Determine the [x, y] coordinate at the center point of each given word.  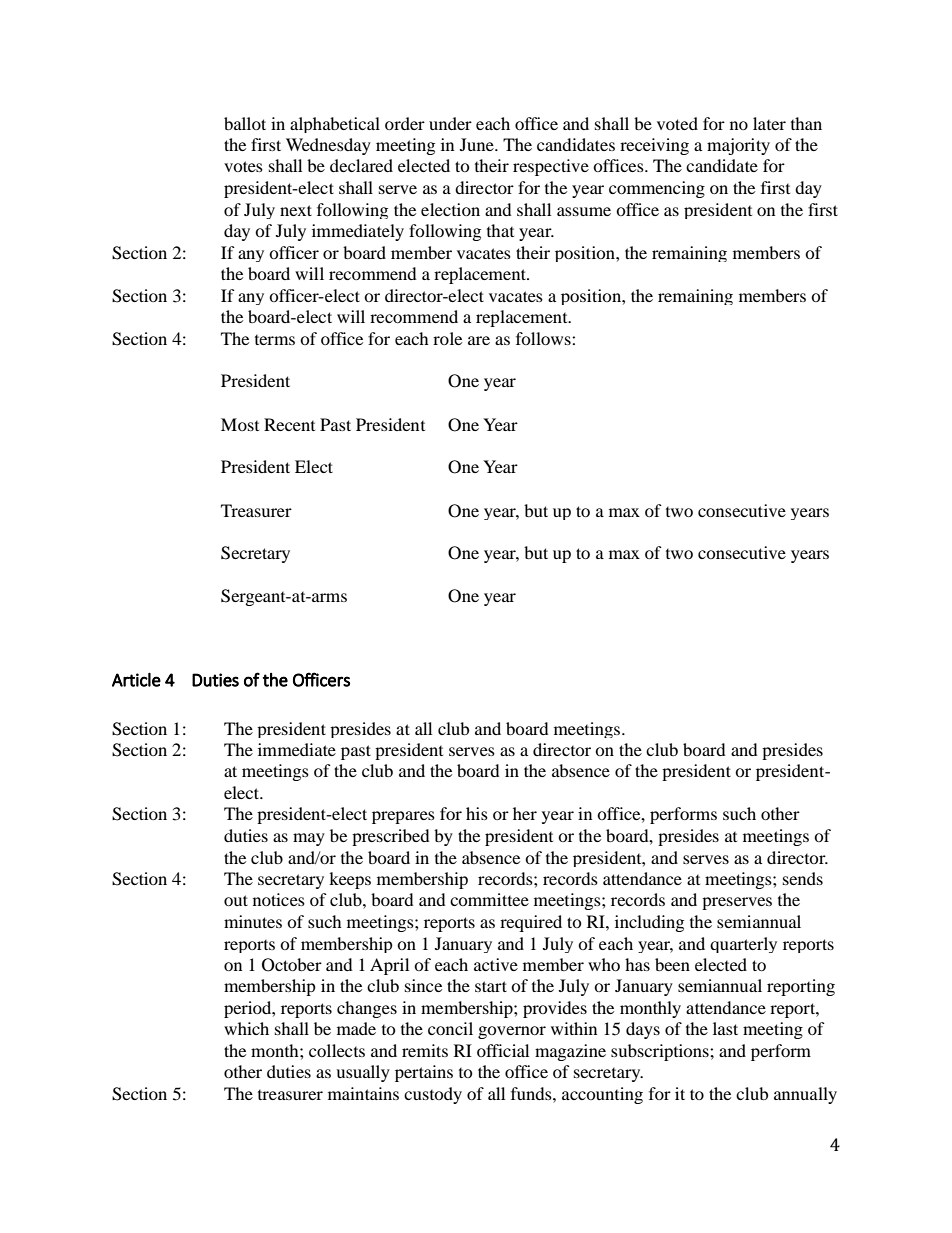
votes [243, 166]
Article [136, 680]
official [503, 1050]
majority [738, 146]
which [246, 1028]
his [477, 813]
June [478, 144]
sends [803, 878]
